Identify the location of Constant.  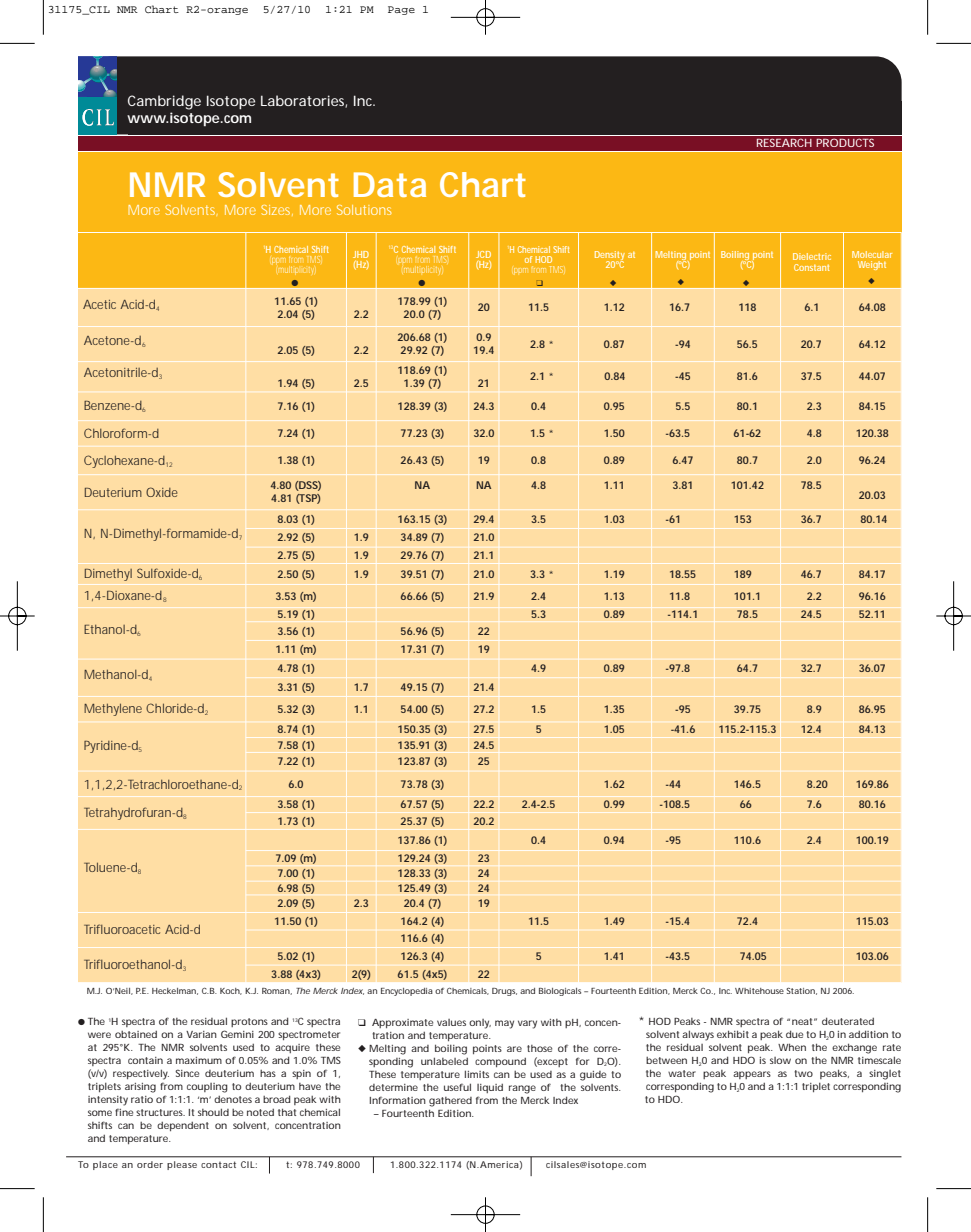
(811, 267).
